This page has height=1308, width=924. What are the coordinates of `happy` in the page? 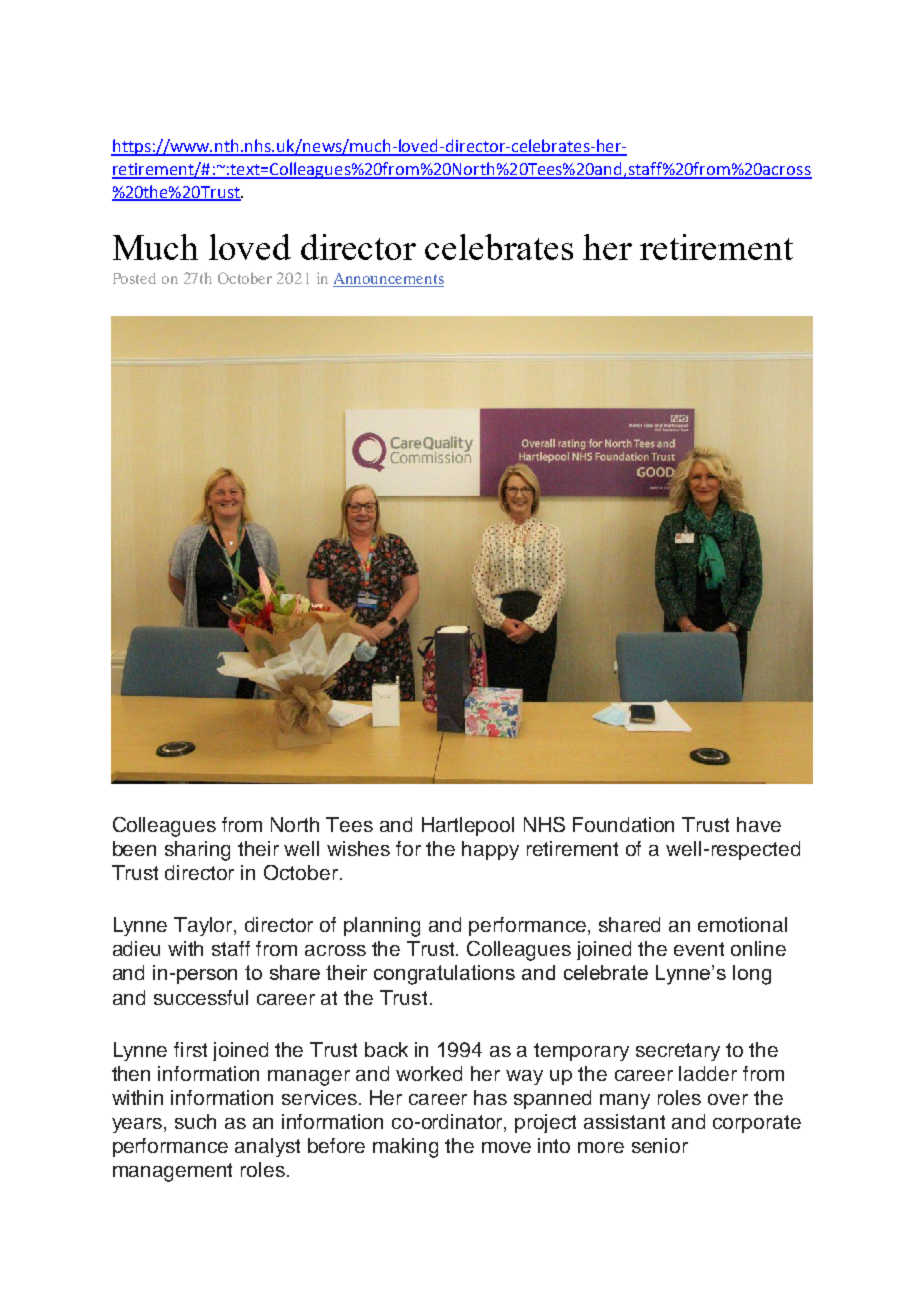 It's located at (490, 850).
